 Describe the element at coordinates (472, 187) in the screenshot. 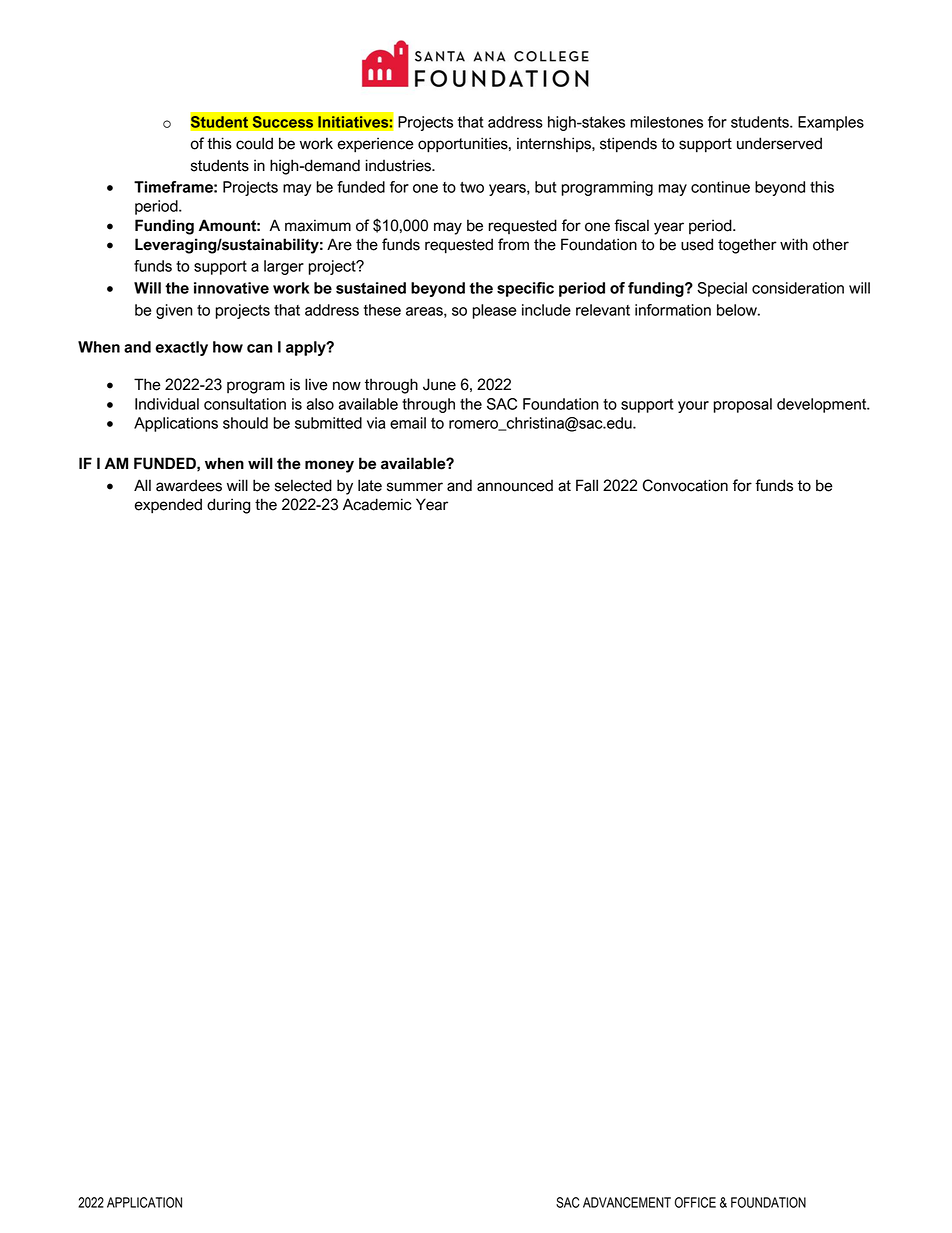

I see `two` at that location.
